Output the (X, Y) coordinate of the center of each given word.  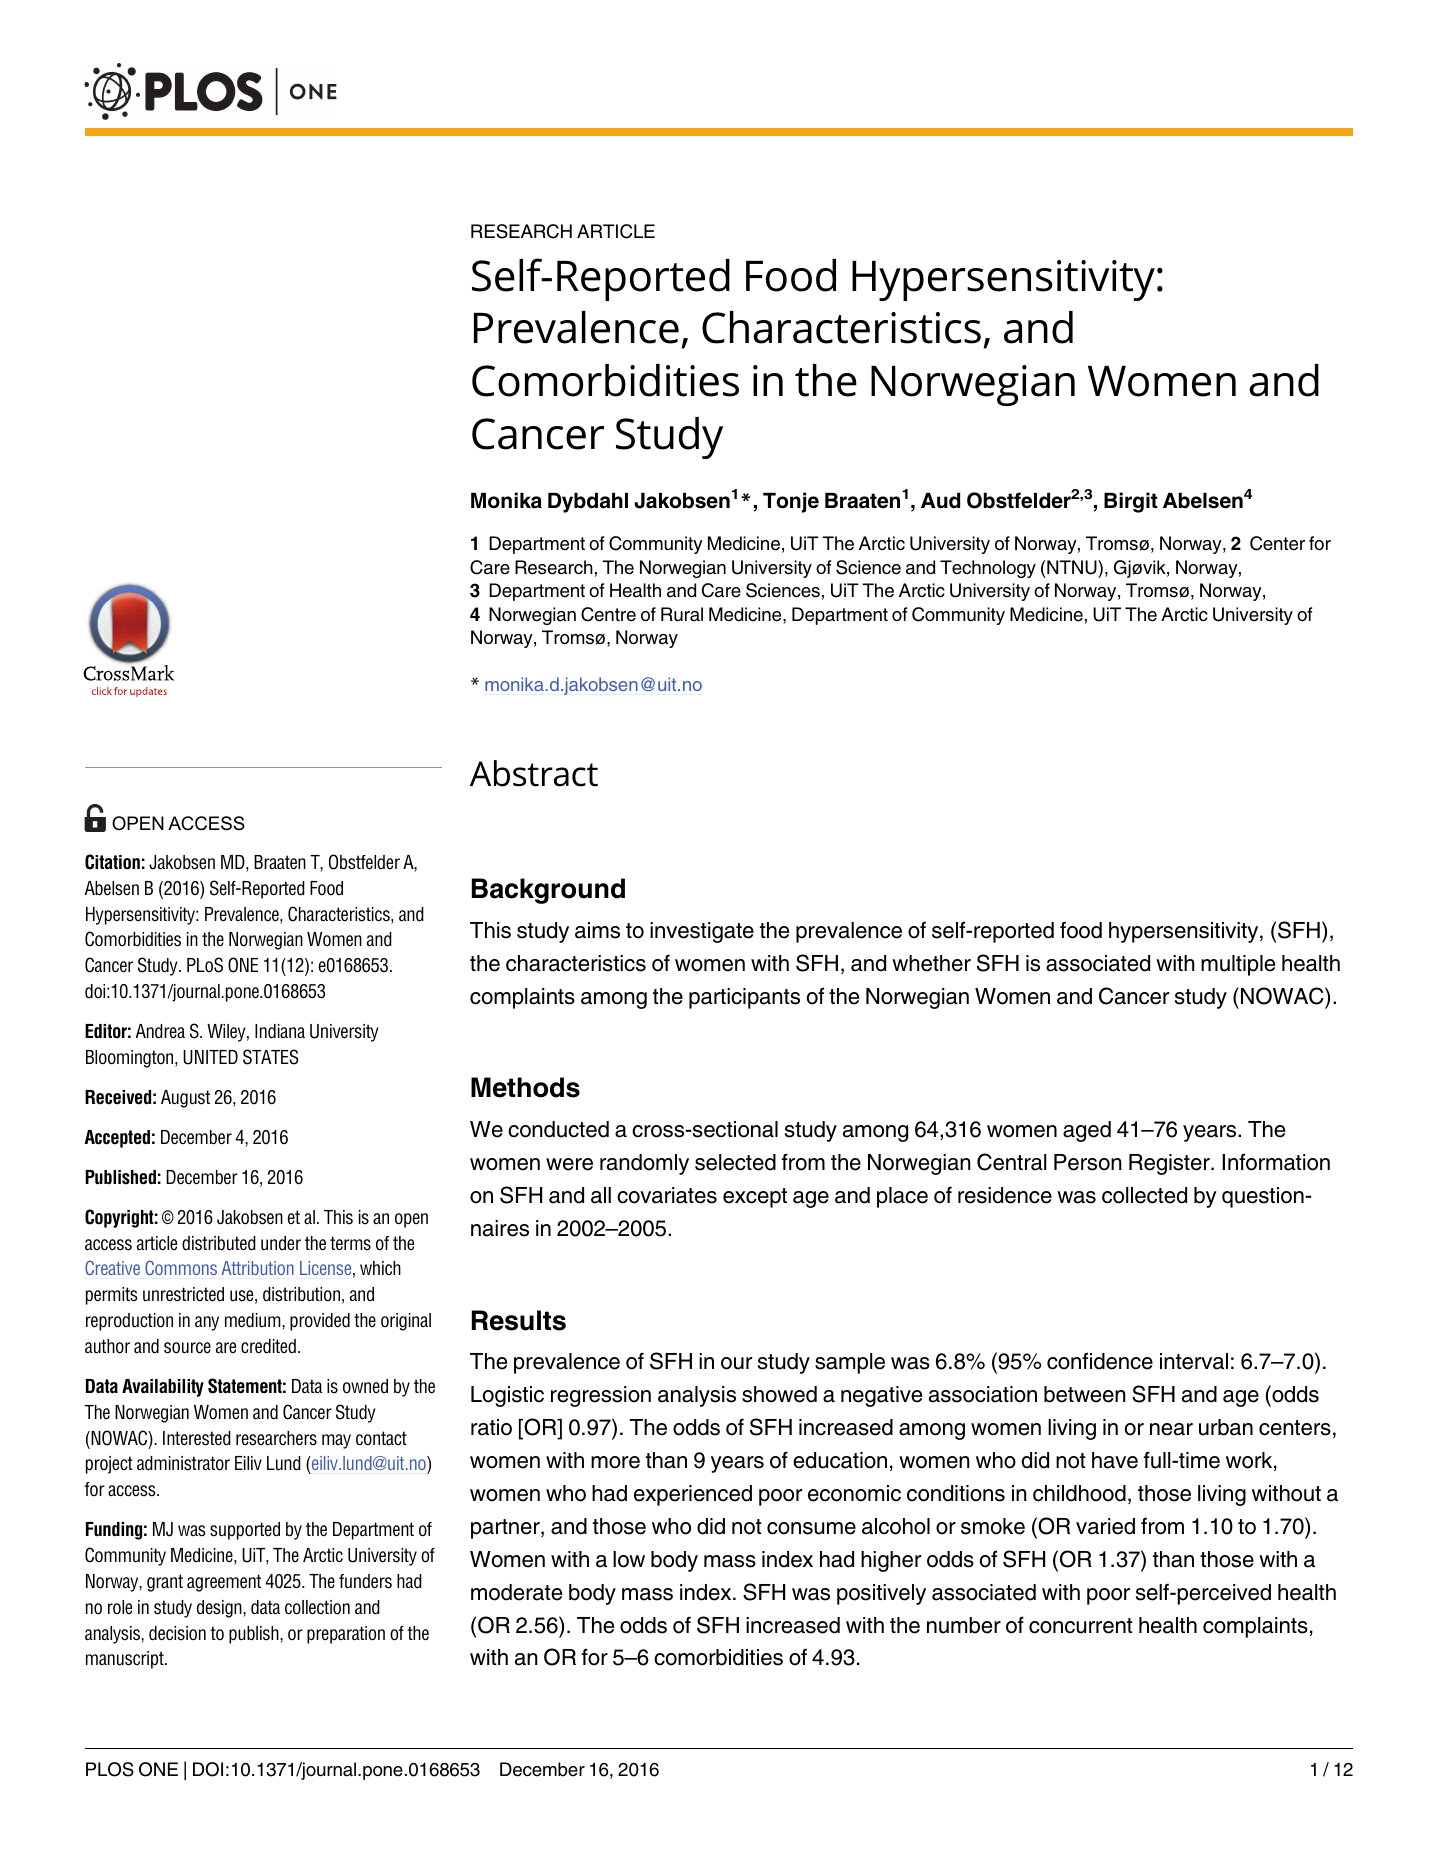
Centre (608, 614)
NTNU (1073, 567)
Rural (682, 614)
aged (1087, 1131)
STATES (270, 1057)
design (220, 1609)
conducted (558, 1129)
